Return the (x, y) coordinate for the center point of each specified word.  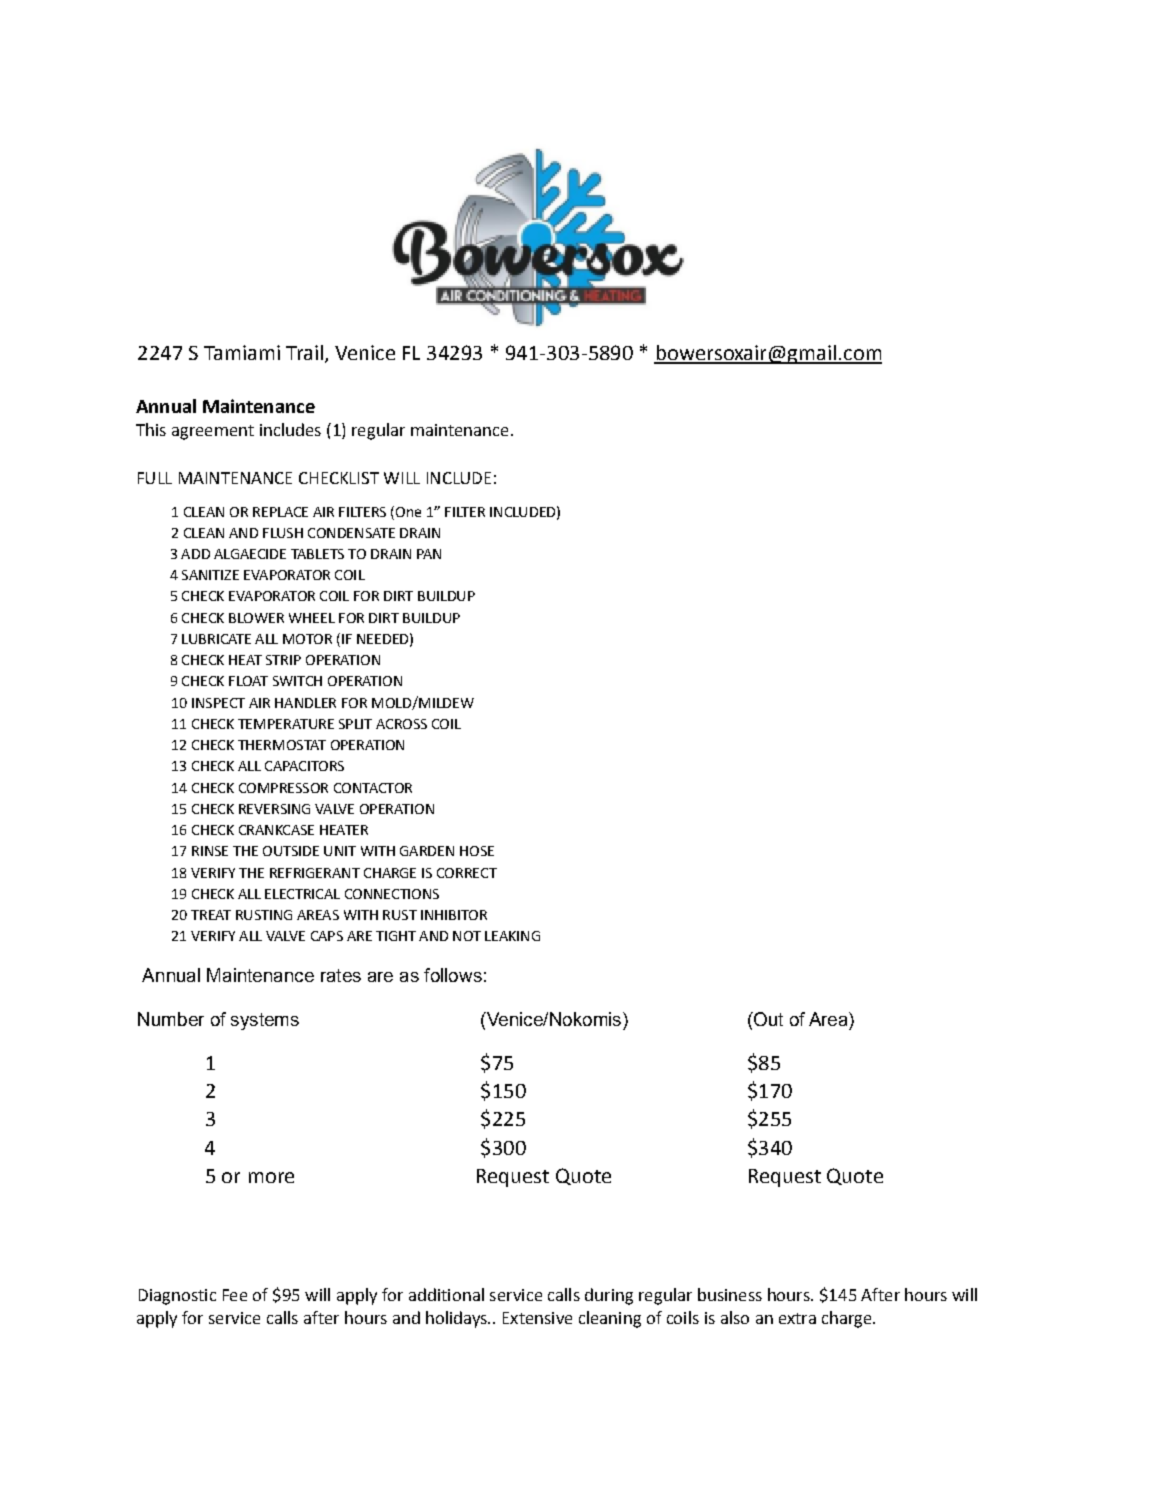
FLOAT (248, 681)
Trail (304, 352)
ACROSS (401, 724)
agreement (213, 432)
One (408, 512)
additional (446, 1294)
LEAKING (512, 936)
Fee (235, 1295)
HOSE (477, 851)
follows (453, 975)
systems (265, 1021)
